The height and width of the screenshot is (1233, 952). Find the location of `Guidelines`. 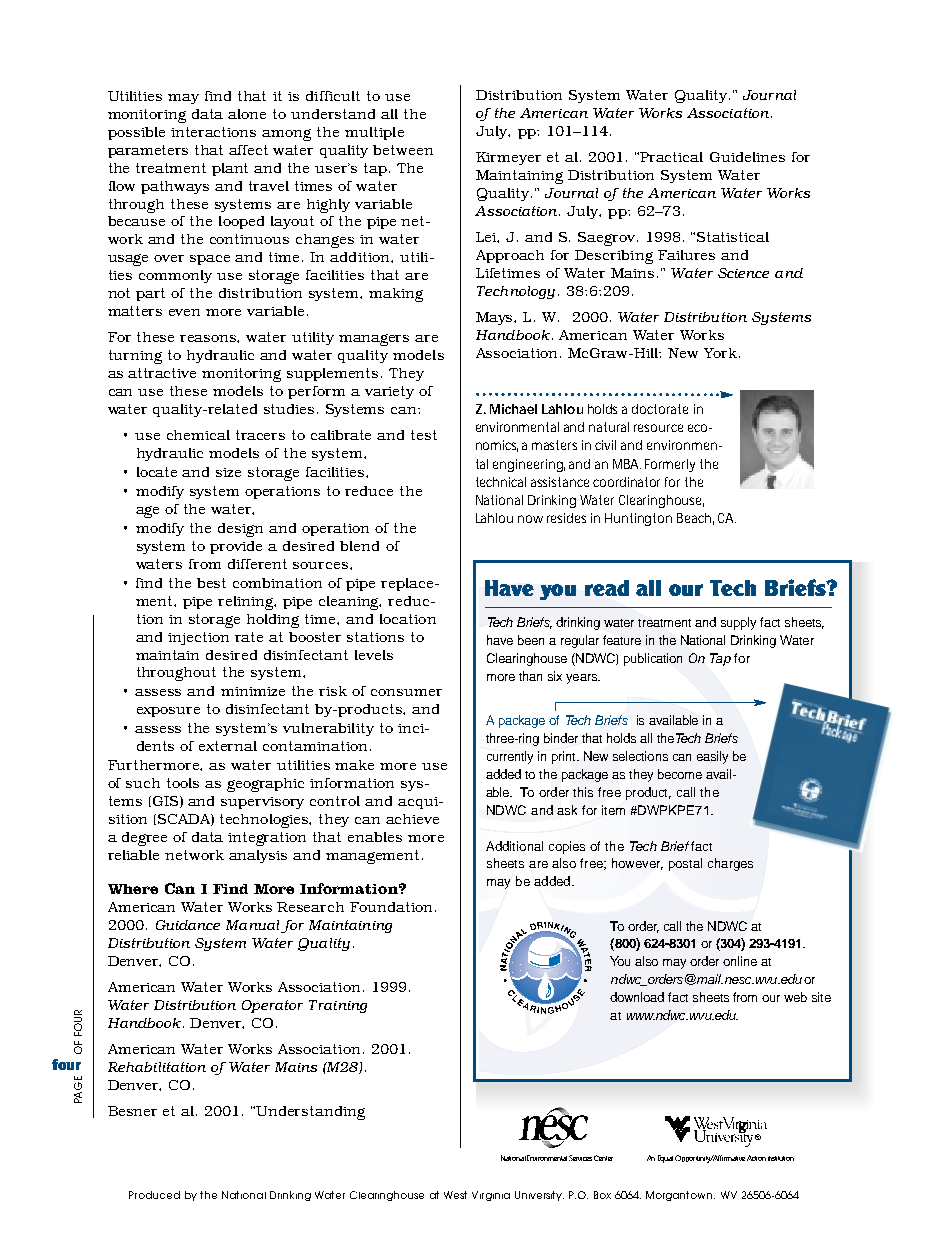

Guidelines is located at coordinates (747, 157).
